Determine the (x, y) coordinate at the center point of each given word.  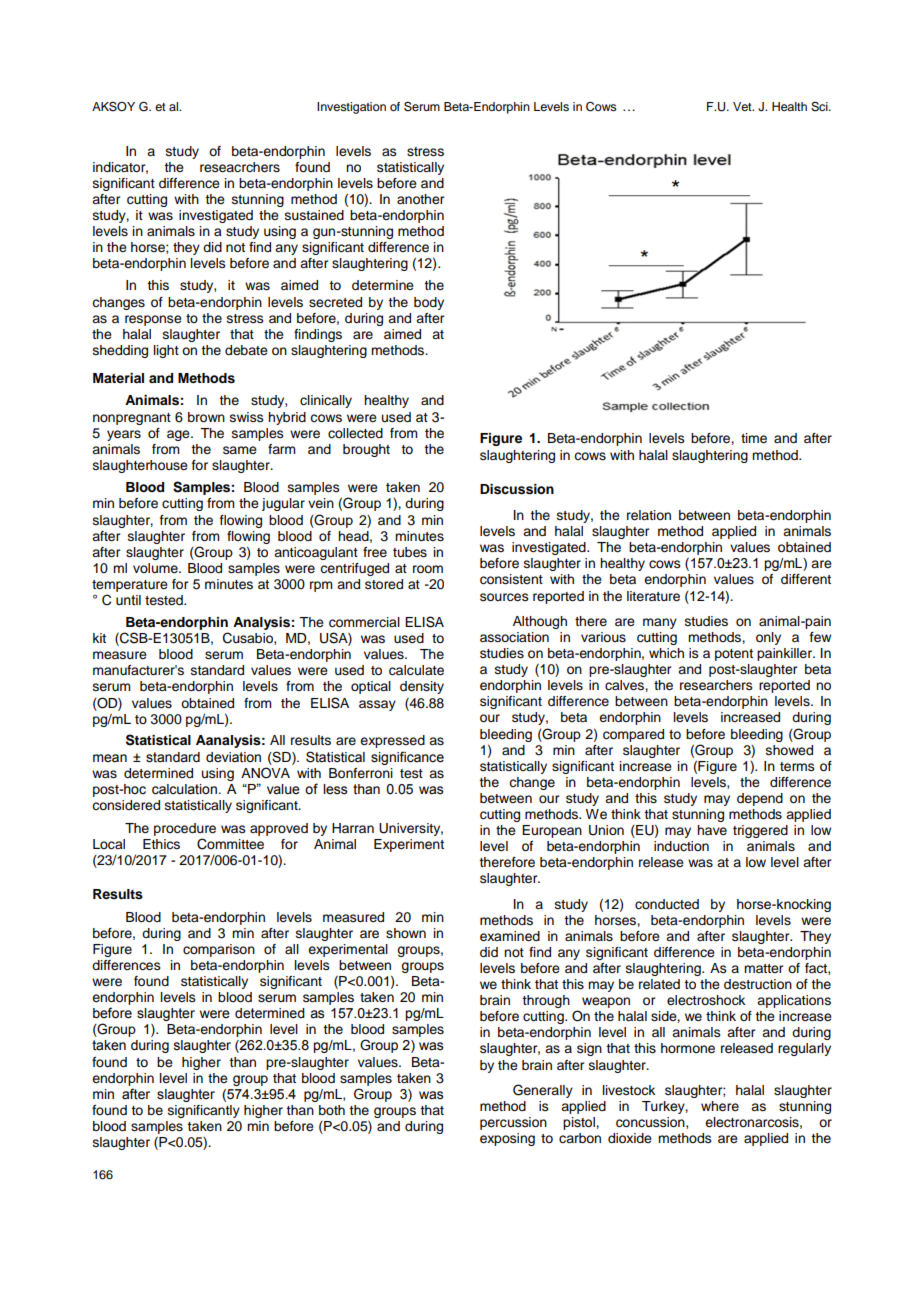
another (420, 199)
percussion (513, 1123)
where (720, 1106)
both (332, 1110)
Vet (743, 106)
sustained (314, 215)
